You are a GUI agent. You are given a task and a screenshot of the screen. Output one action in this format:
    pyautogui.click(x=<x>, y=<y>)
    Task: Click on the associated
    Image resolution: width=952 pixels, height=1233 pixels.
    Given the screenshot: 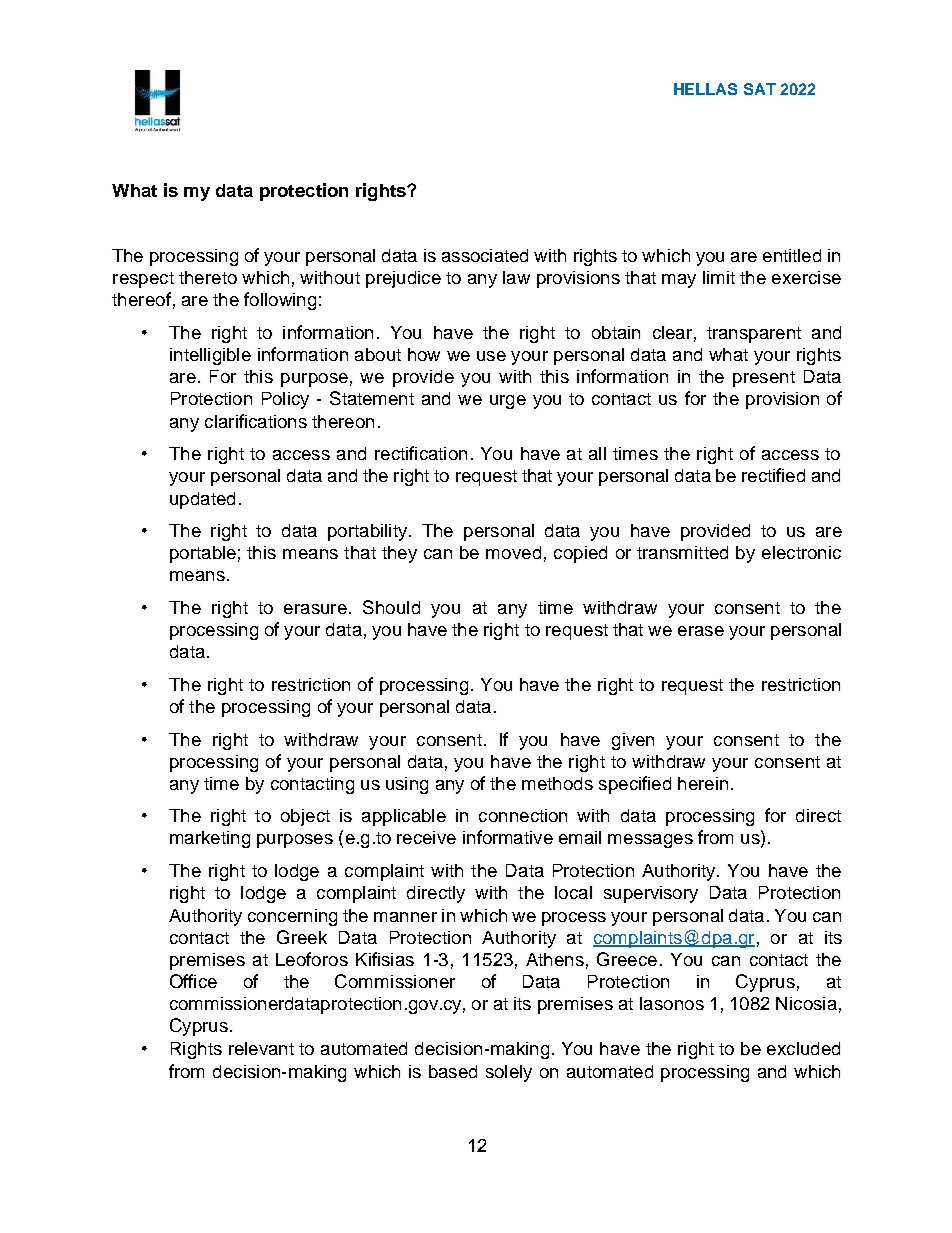 What is the action you would take?
    pyautogui.click(x=485, y=255)
